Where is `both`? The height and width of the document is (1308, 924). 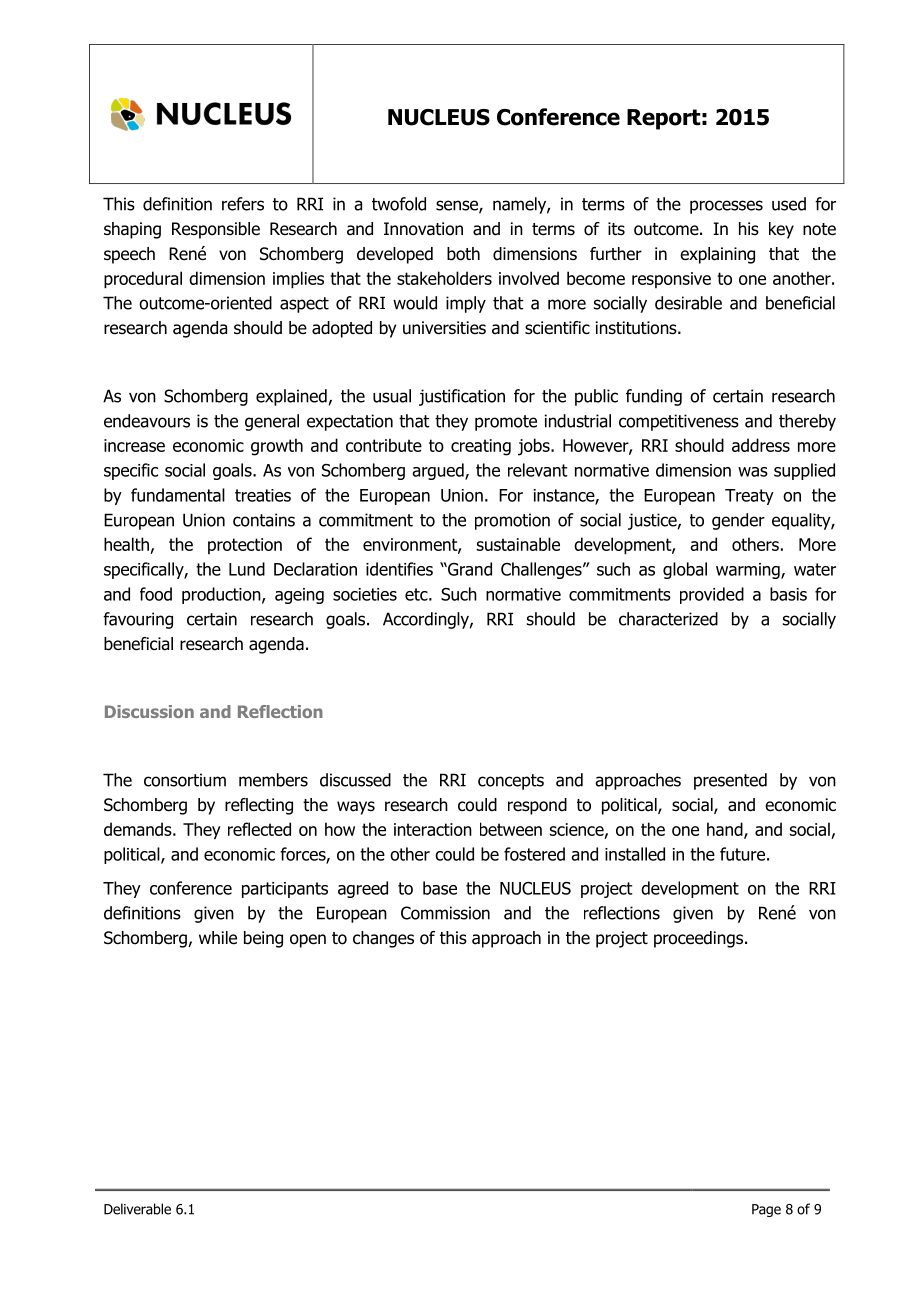
both is located at coordinates (463, 254).
